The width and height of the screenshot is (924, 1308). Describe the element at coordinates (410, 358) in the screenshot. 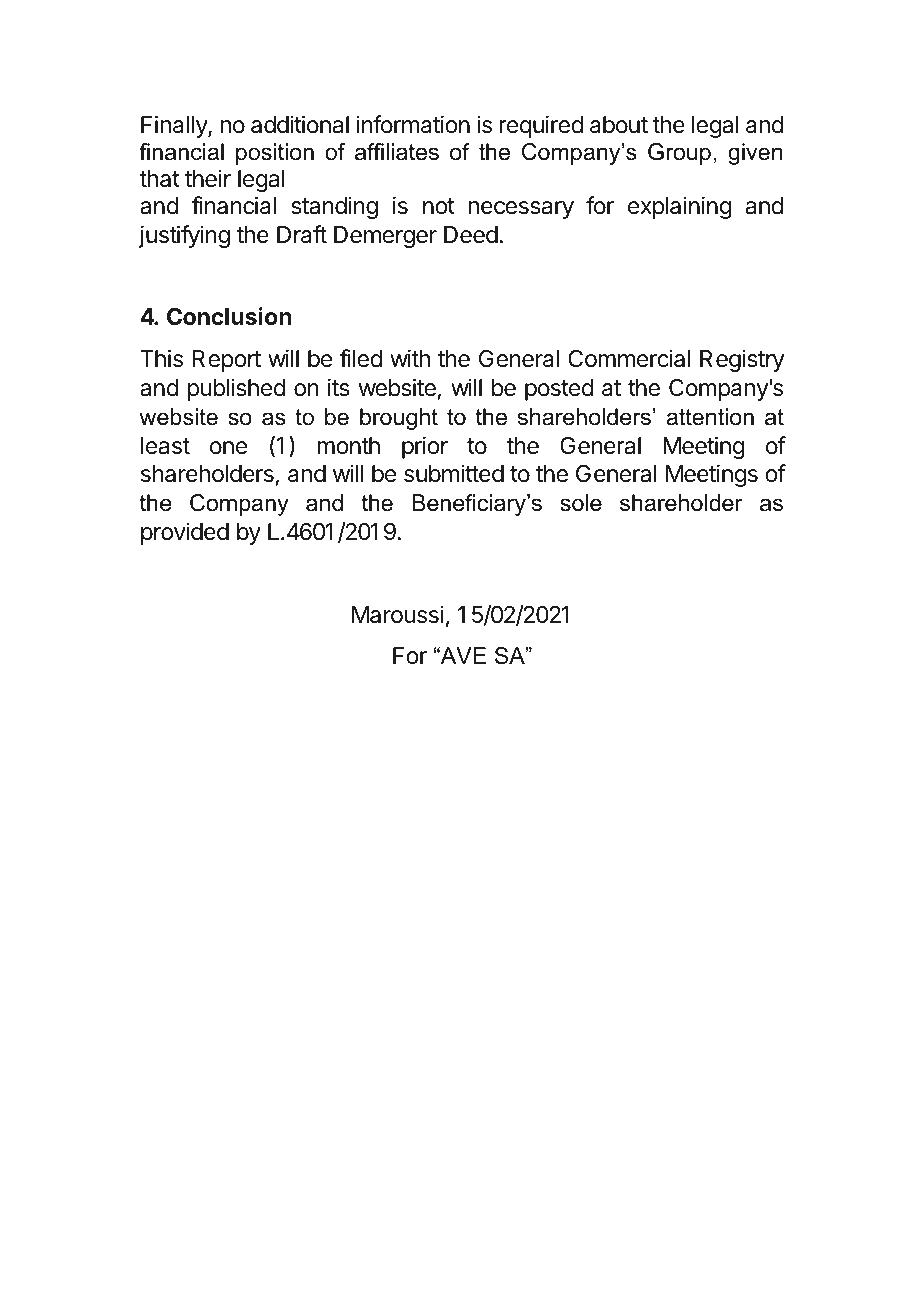

I see `with` at that location.
